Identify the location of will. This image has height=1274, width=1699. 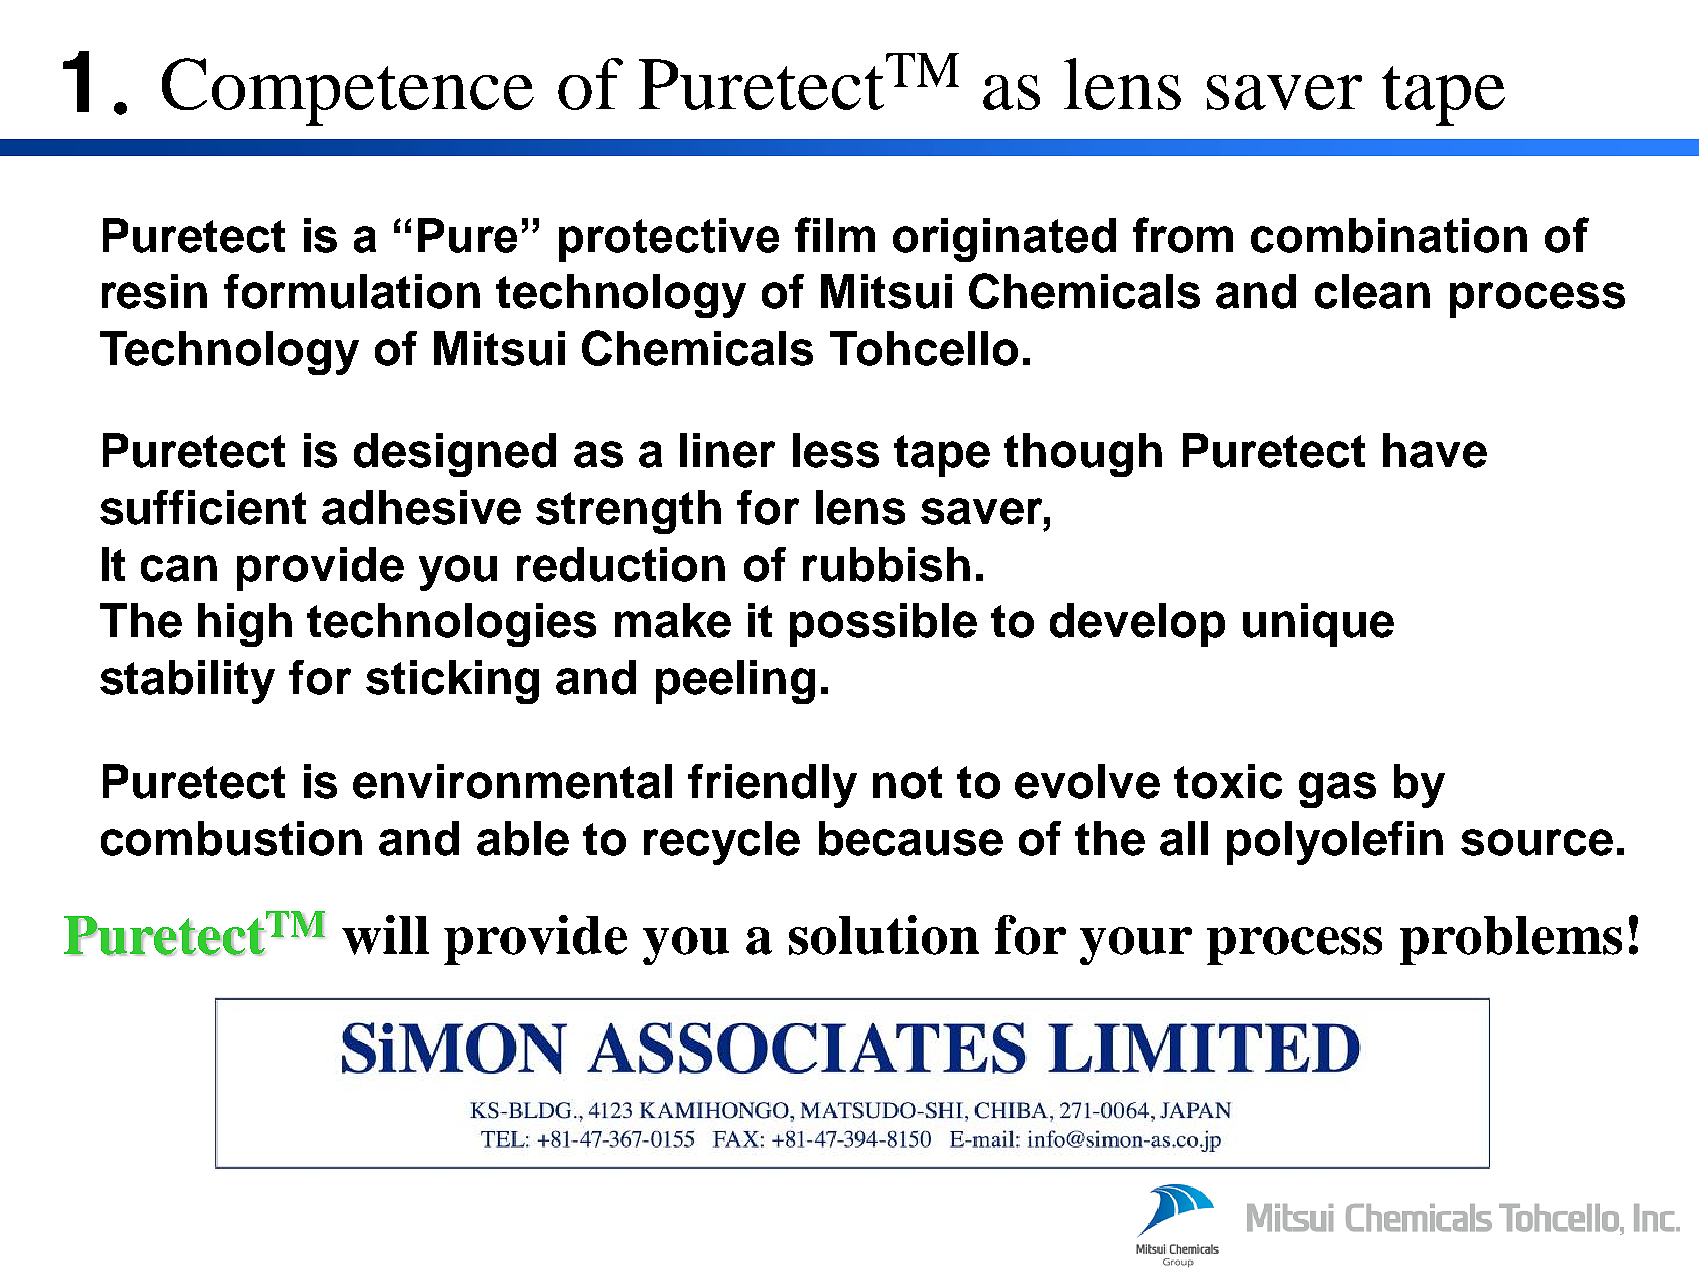
(385, 935).
